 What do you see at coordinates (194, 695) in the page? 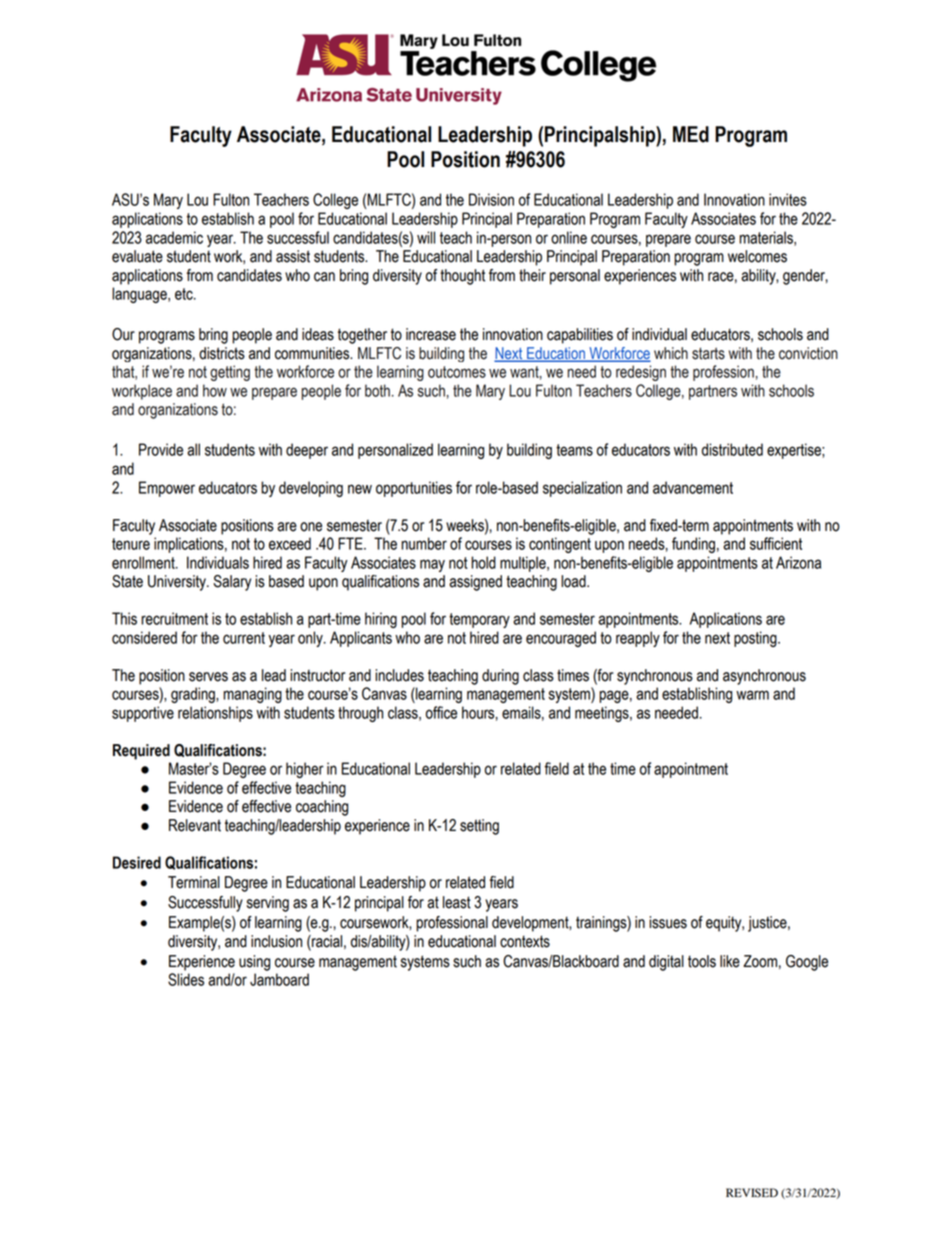
I see `grading` at bounding box center [194, 695].
